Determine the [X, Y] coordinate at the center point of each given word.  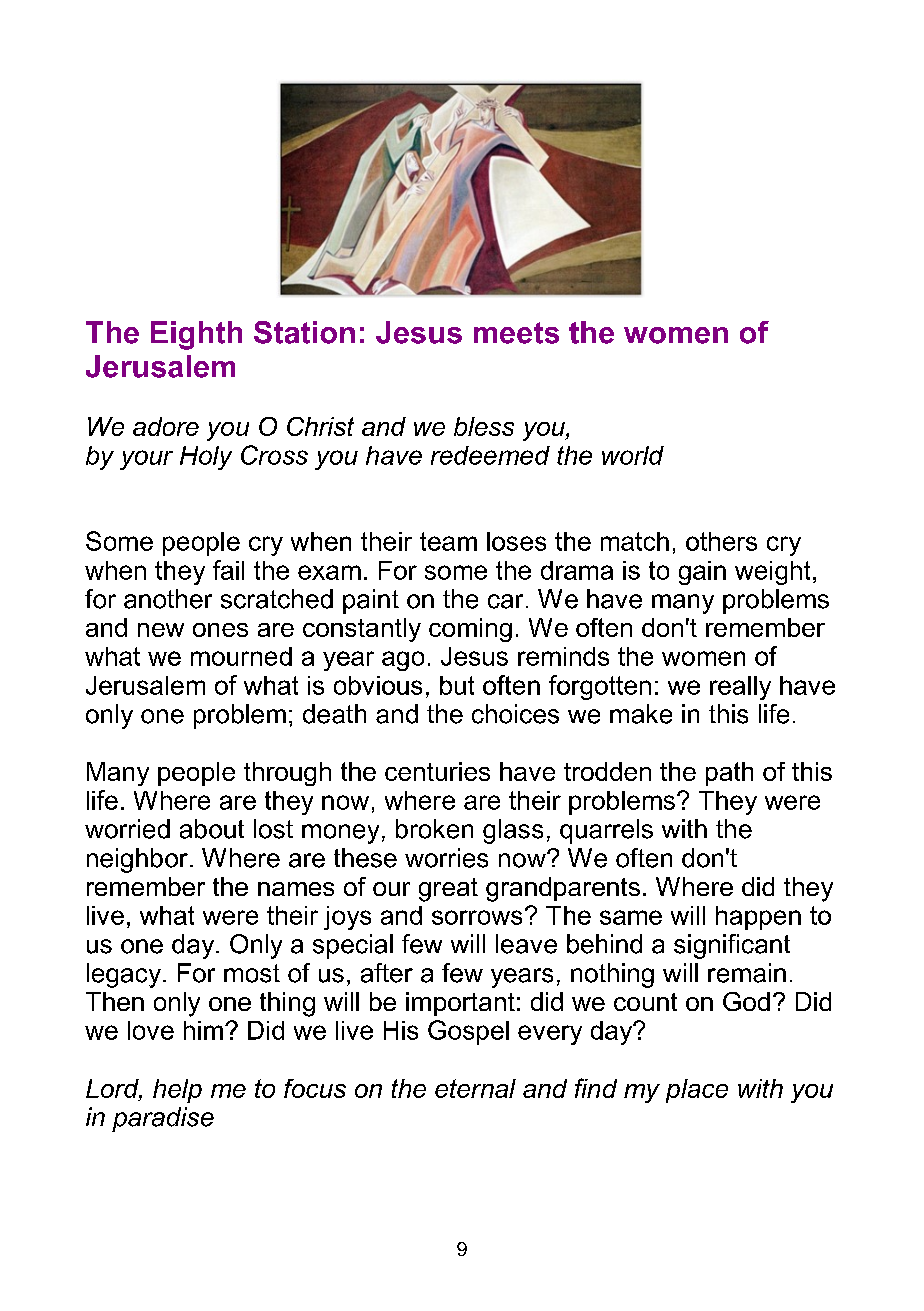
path [729, 774]
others [721, 541]
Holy [206, 458]
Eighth [196, 335]
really [740, 688]
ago [403, 661]
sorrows [477, 917]
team [448, 541]
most [252, 973]
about [212, 829]
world [633, 455]
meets [516, 333]
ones [220, 630]
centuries [437, 771]
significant [732, 946]
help [177, 1091]
